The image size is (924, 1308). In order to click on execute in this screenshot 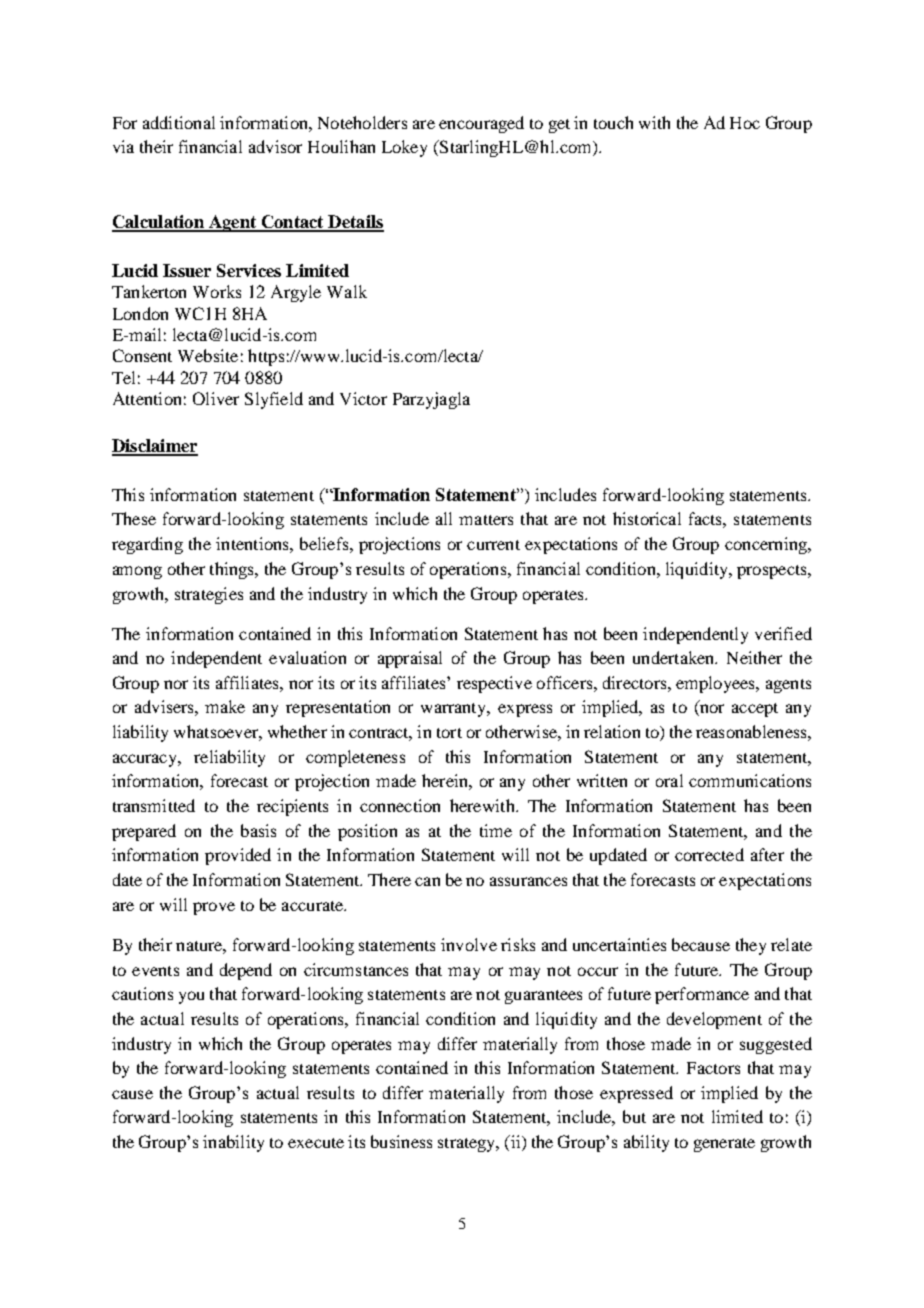, I will do `click(316, 1143)`.
